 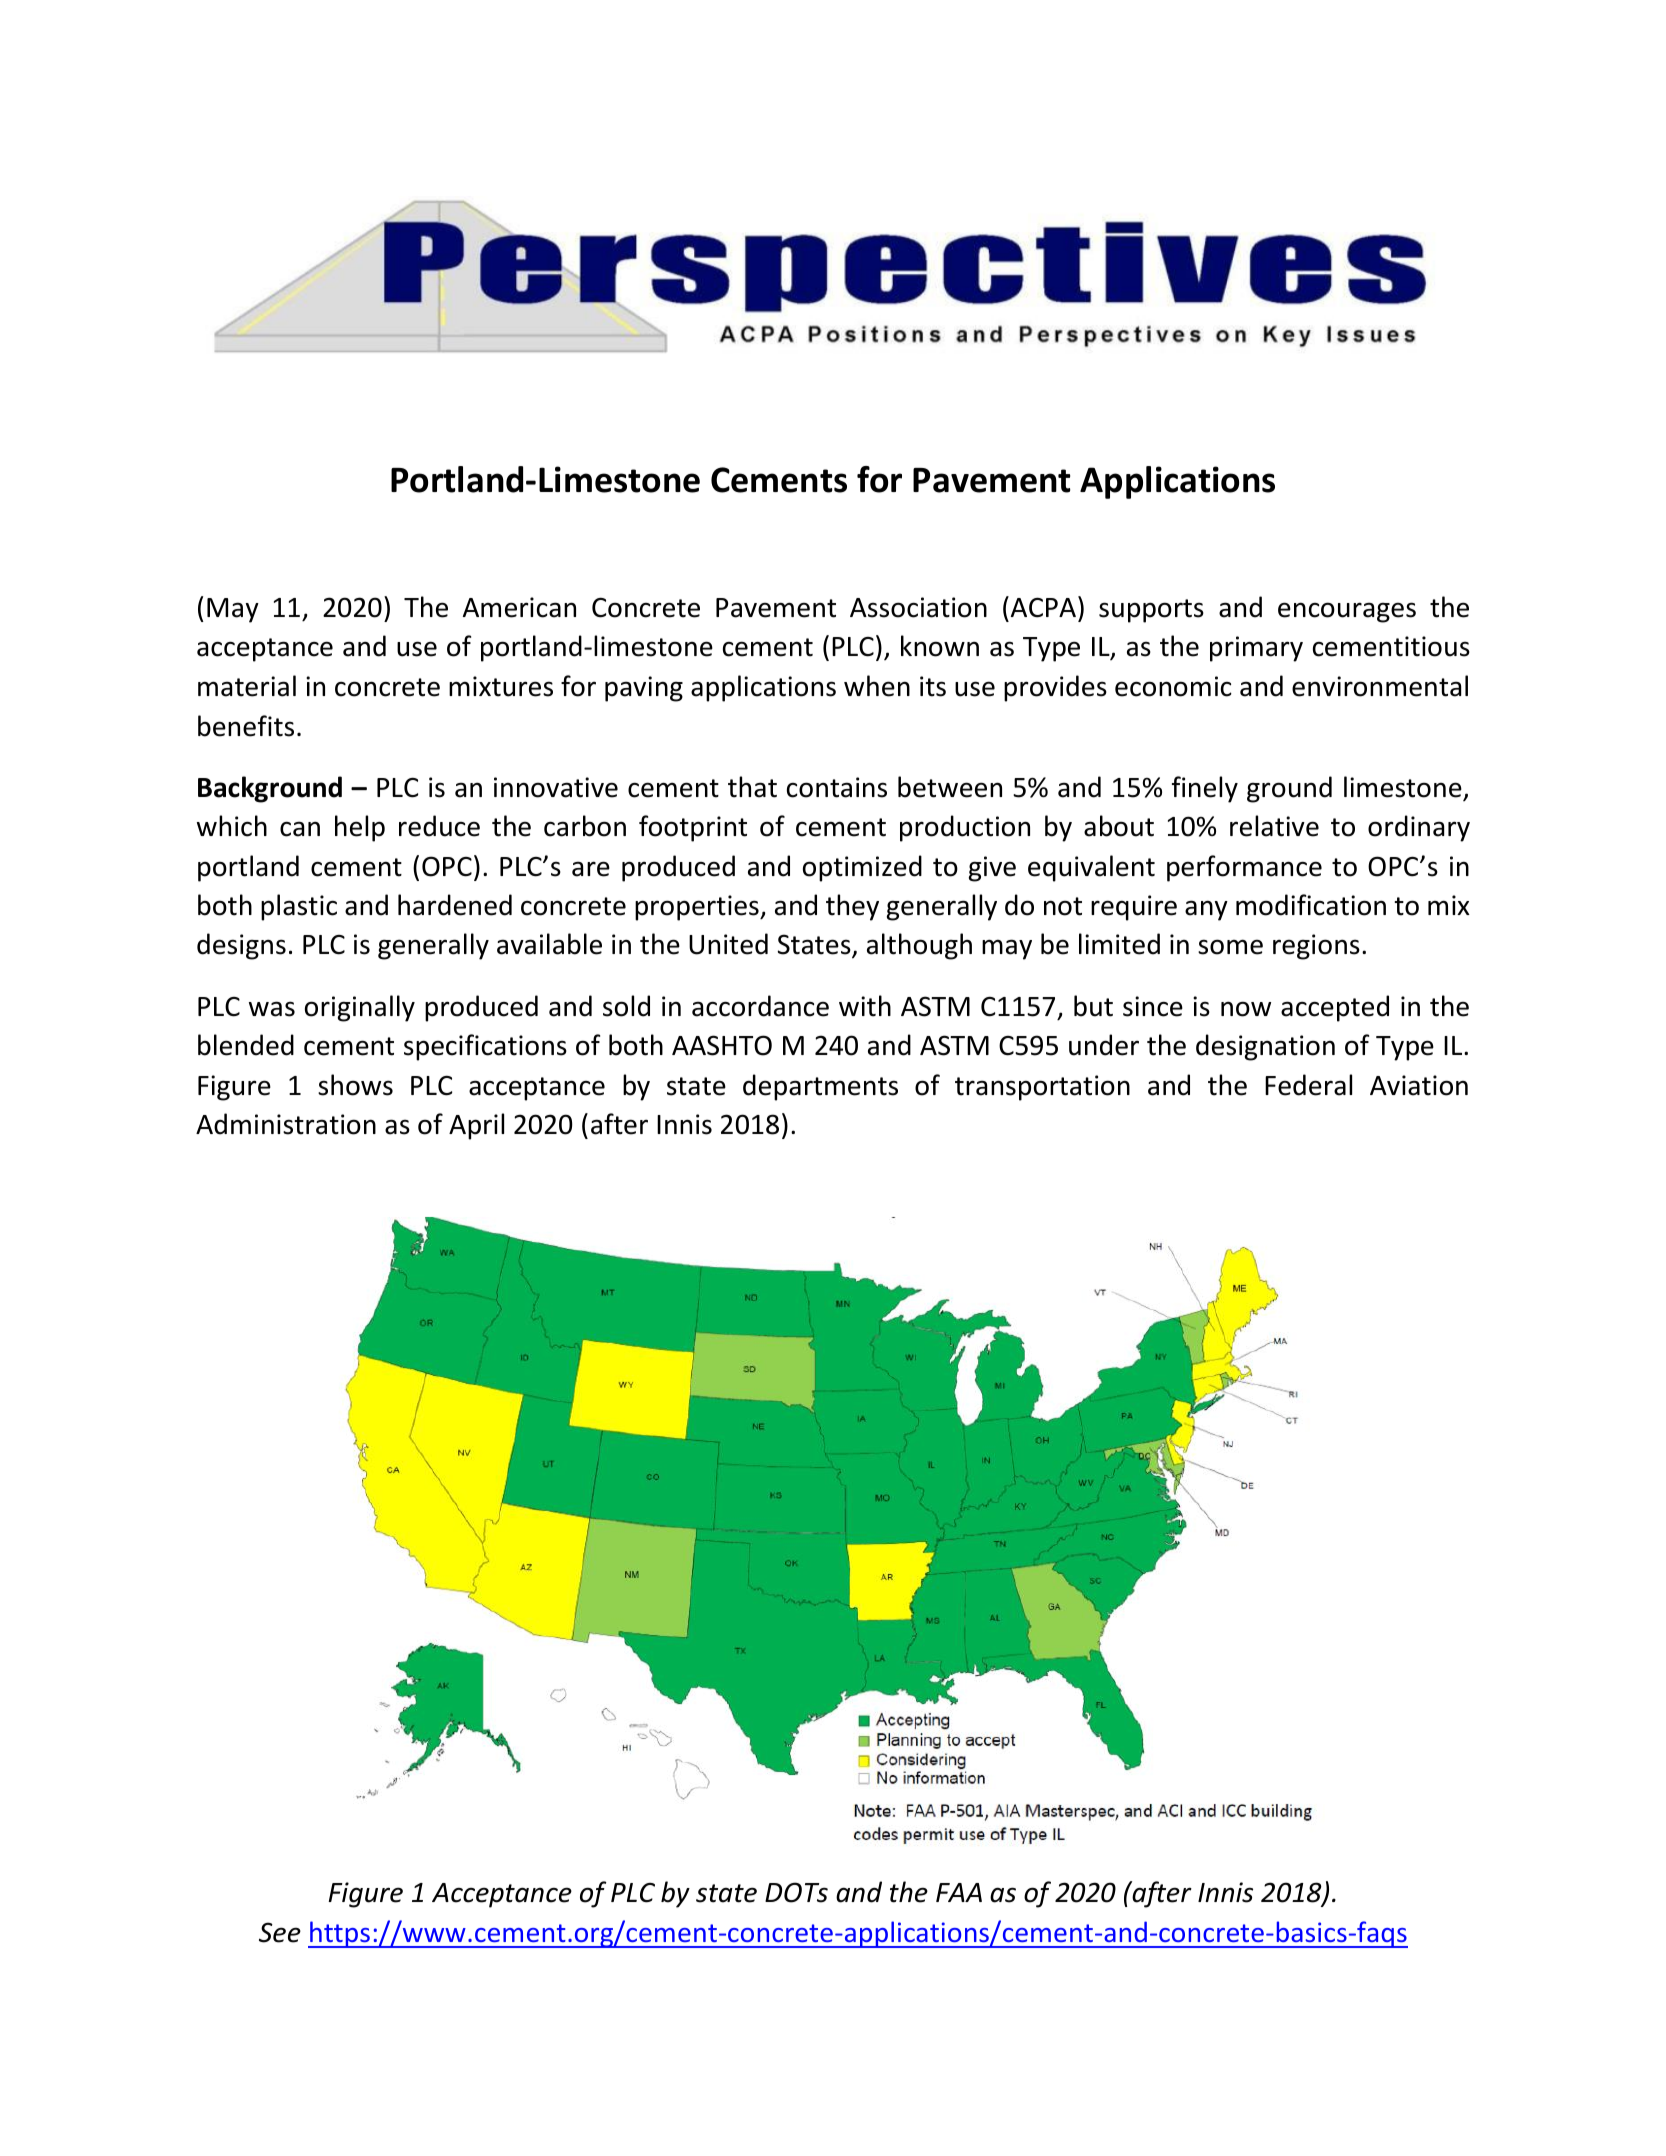 I want to click on primary, so click(x=1256, y=649).
